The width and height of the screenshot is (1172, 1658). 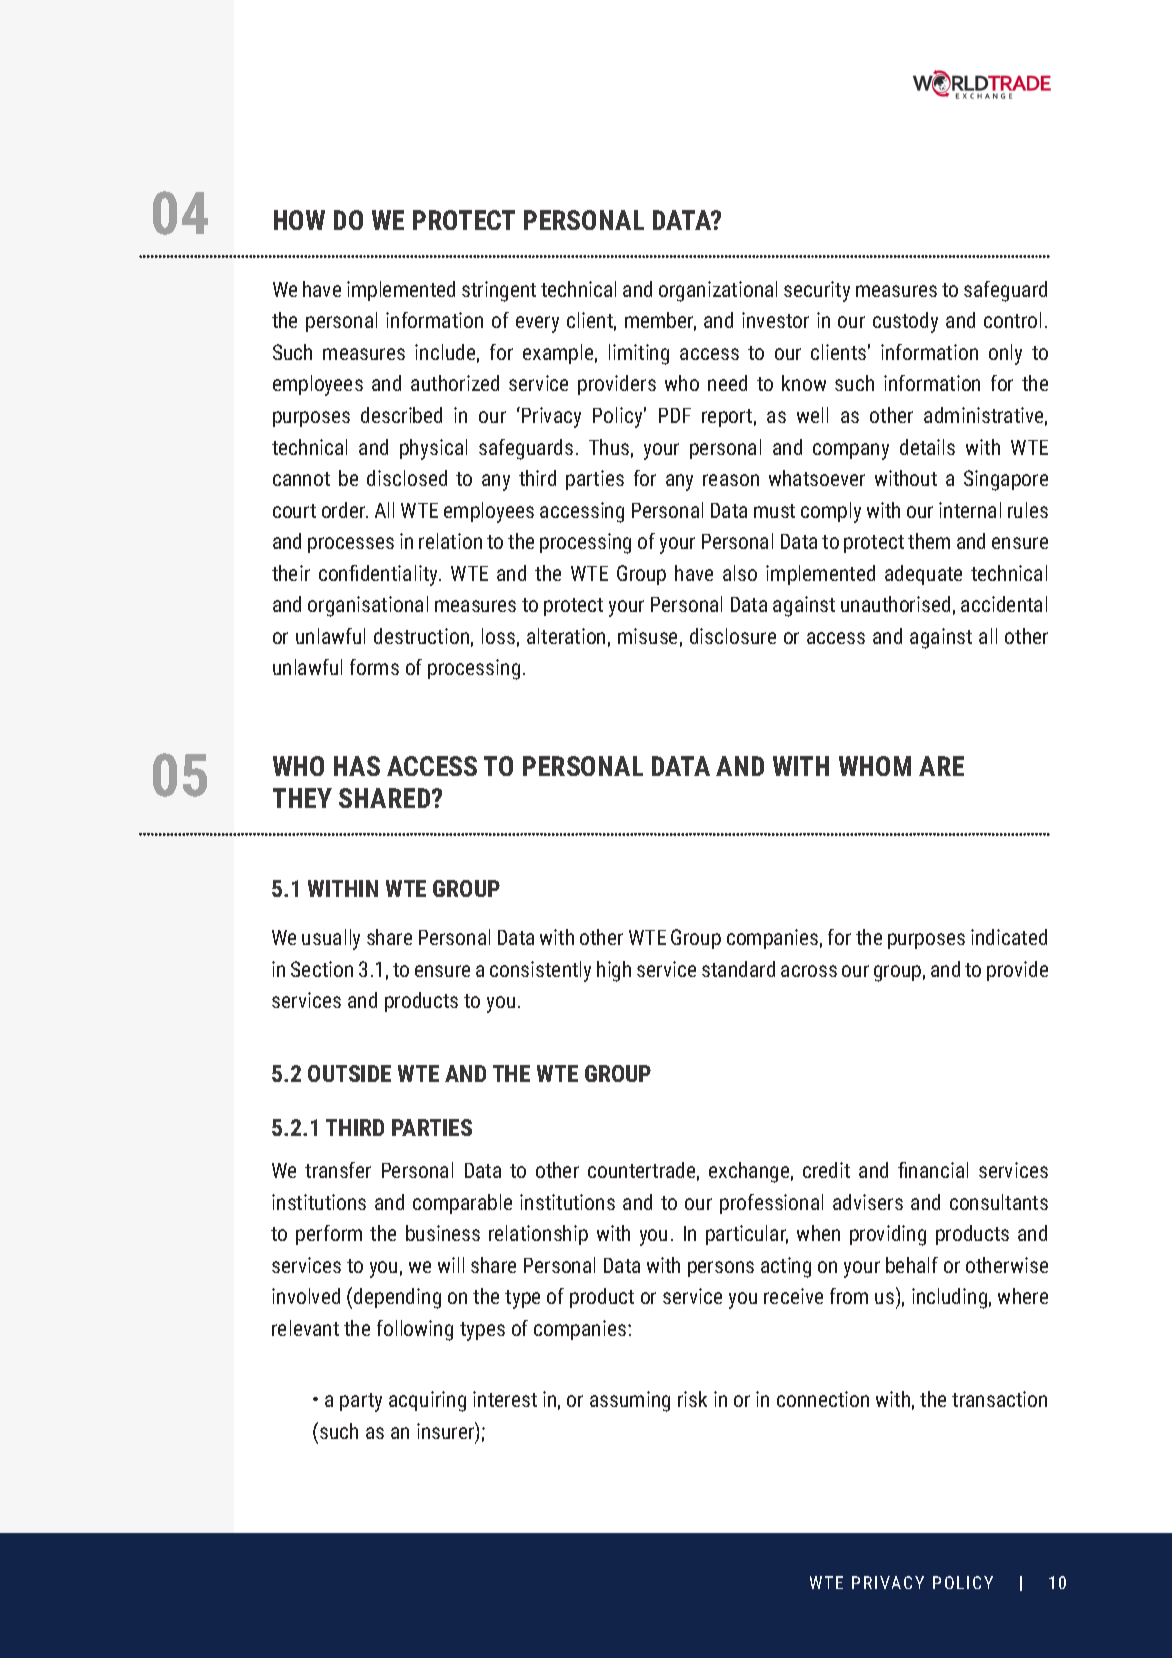 What do you see at coordinates (349, 1073) in the screenshot?
I see `OUTSIDE` at bounding box center [349, 1073].
